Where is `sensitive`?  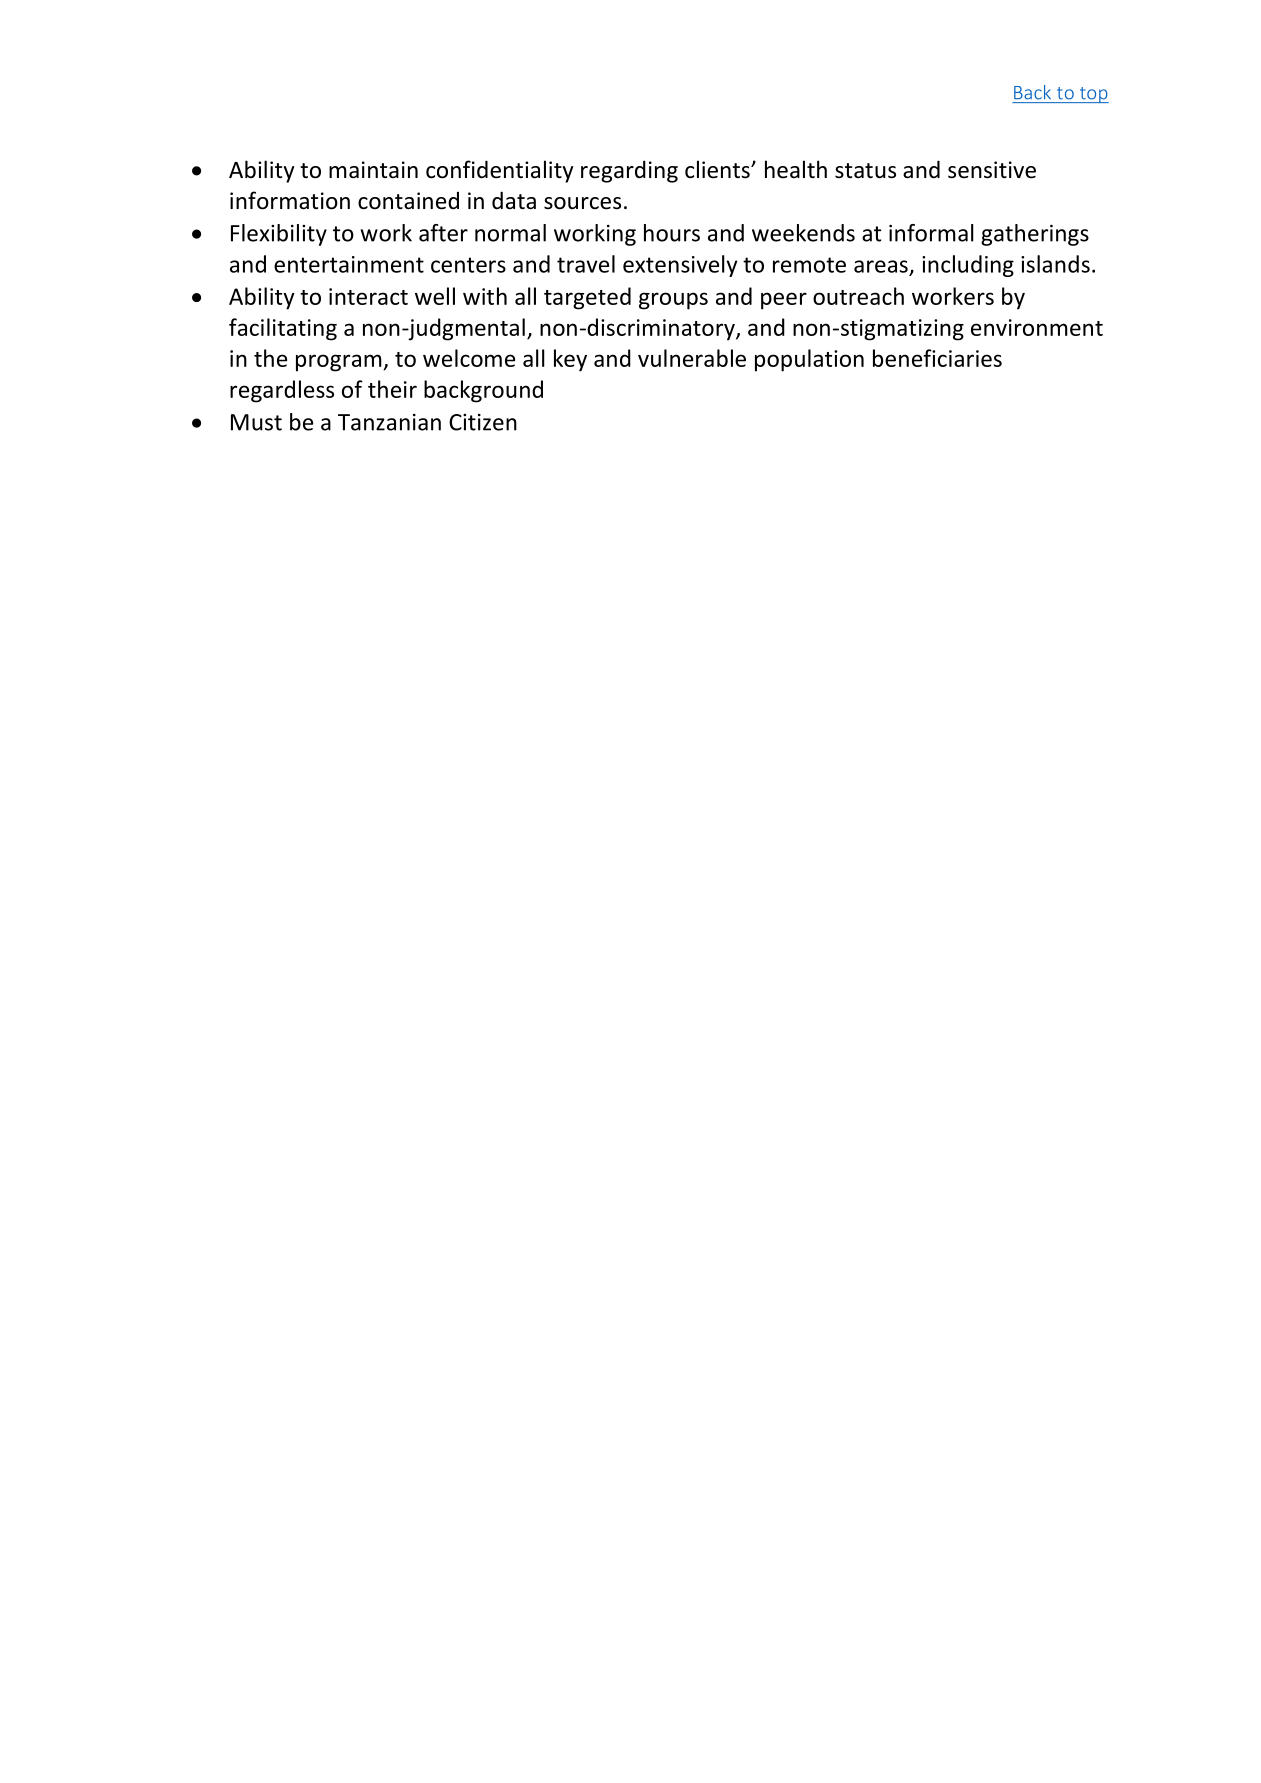
sensitive is located at coordinates (992, 170).
